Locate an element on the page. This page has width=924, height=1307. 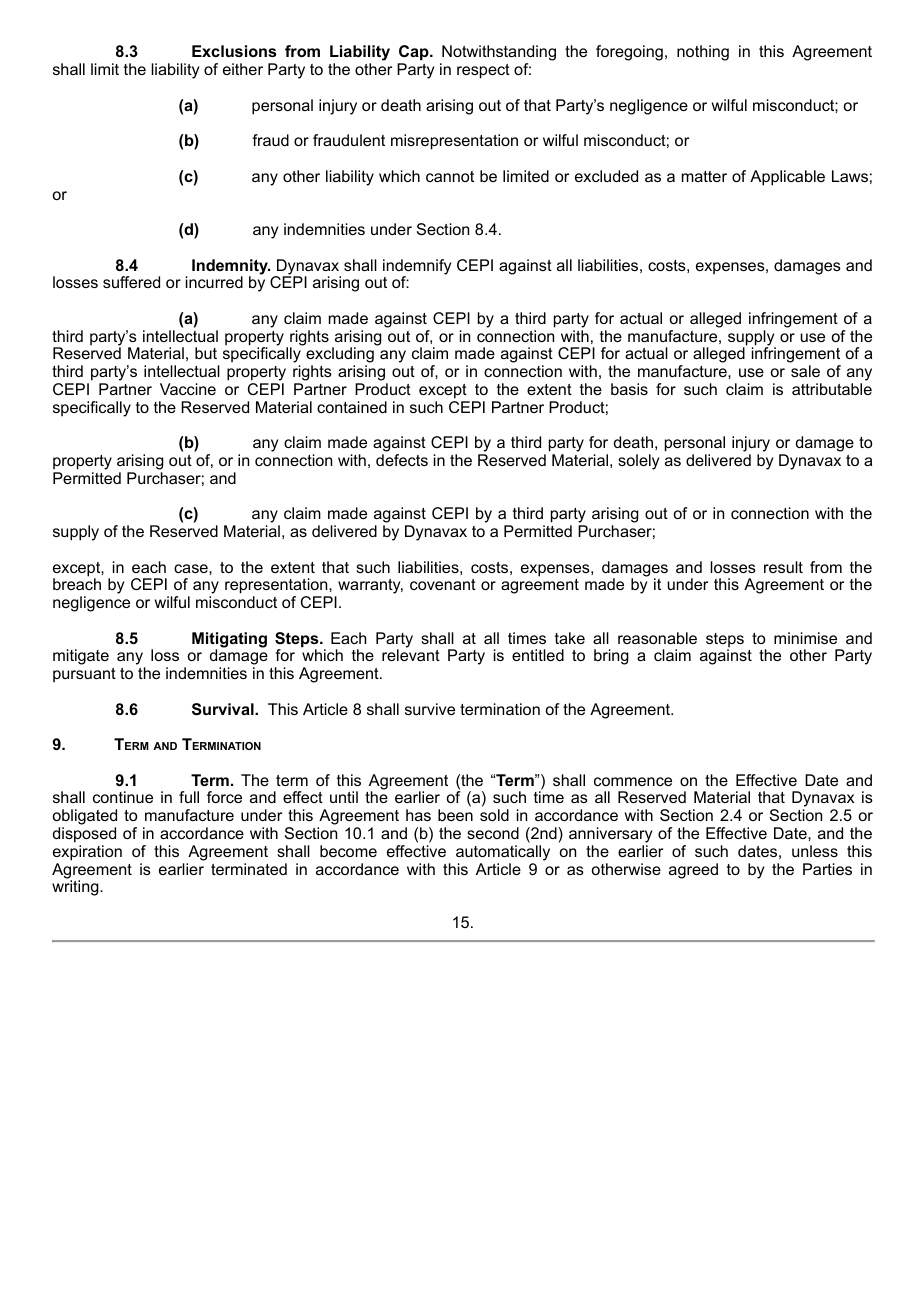
automatically is located at coordinates (503, 853).
